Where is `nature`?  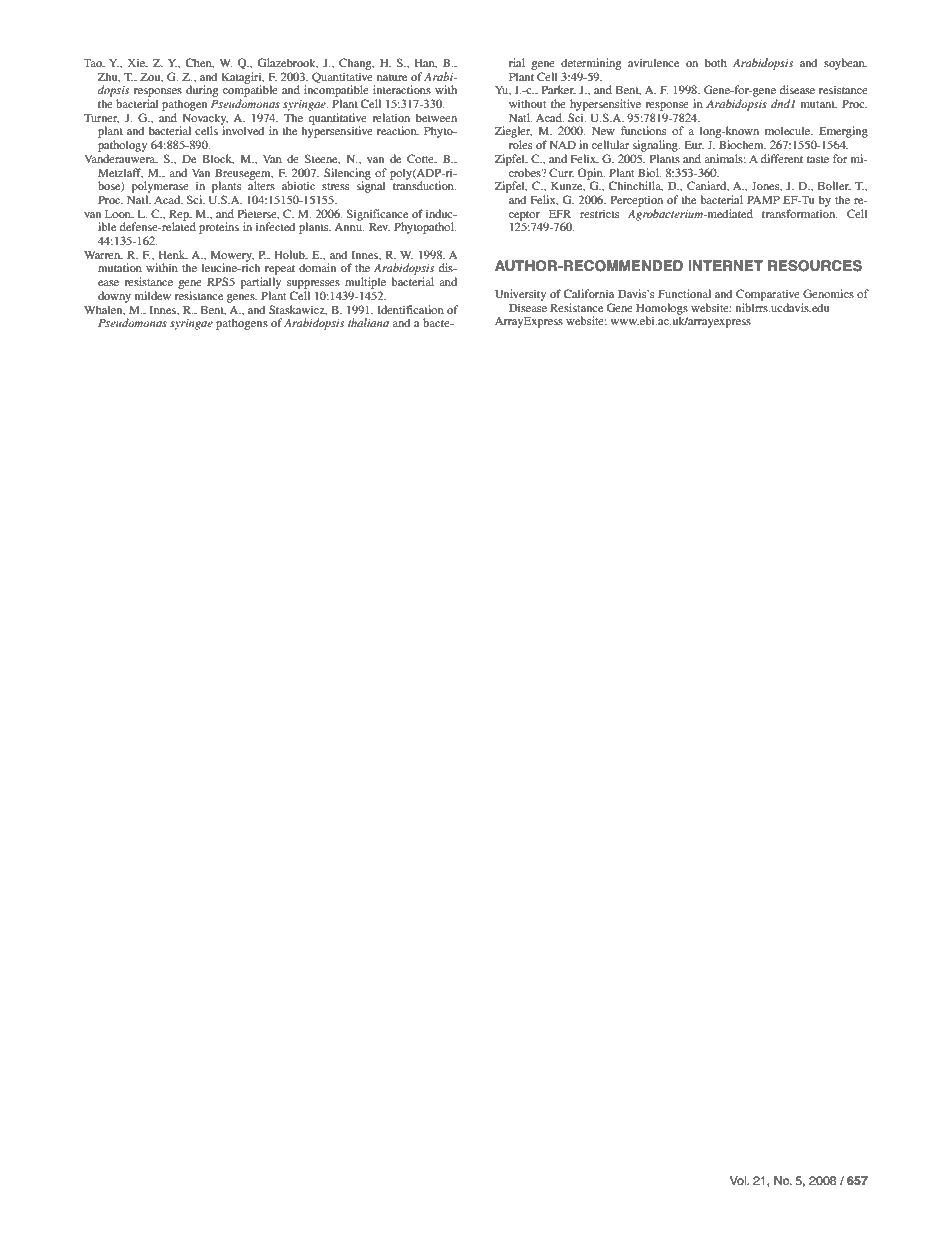
nature is located at coordinates (392, 77).
